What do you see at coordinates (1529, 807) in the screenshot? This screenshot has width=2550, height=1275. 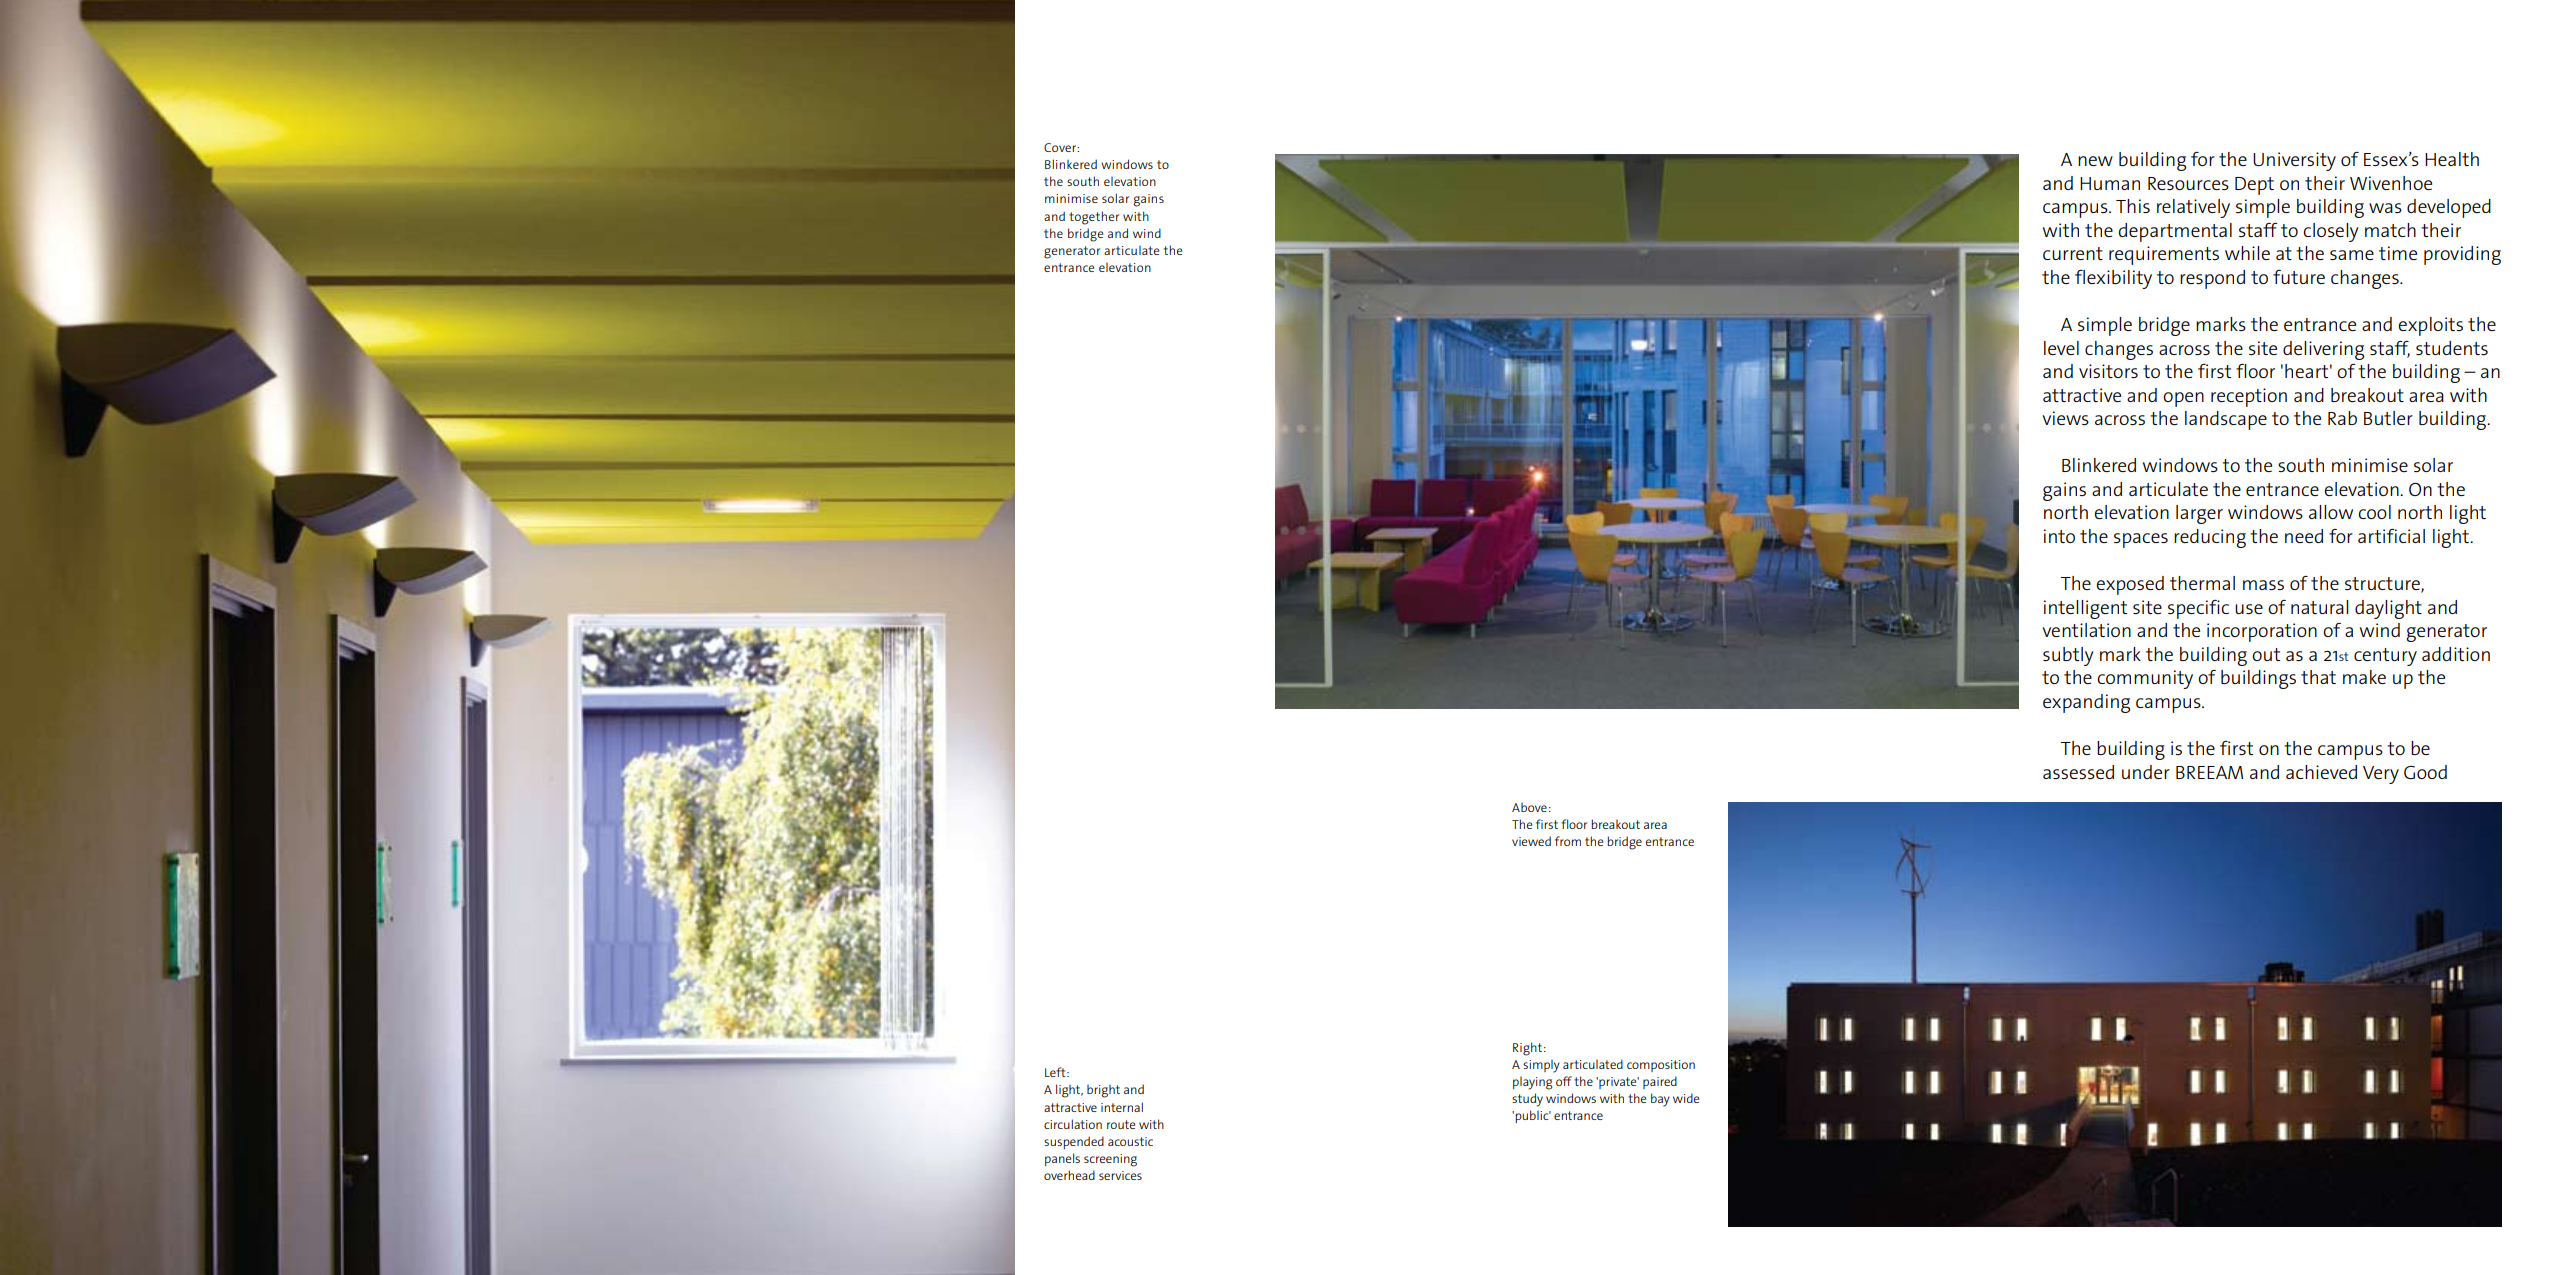 I see `Above` at bounding box center [1529, 807].
